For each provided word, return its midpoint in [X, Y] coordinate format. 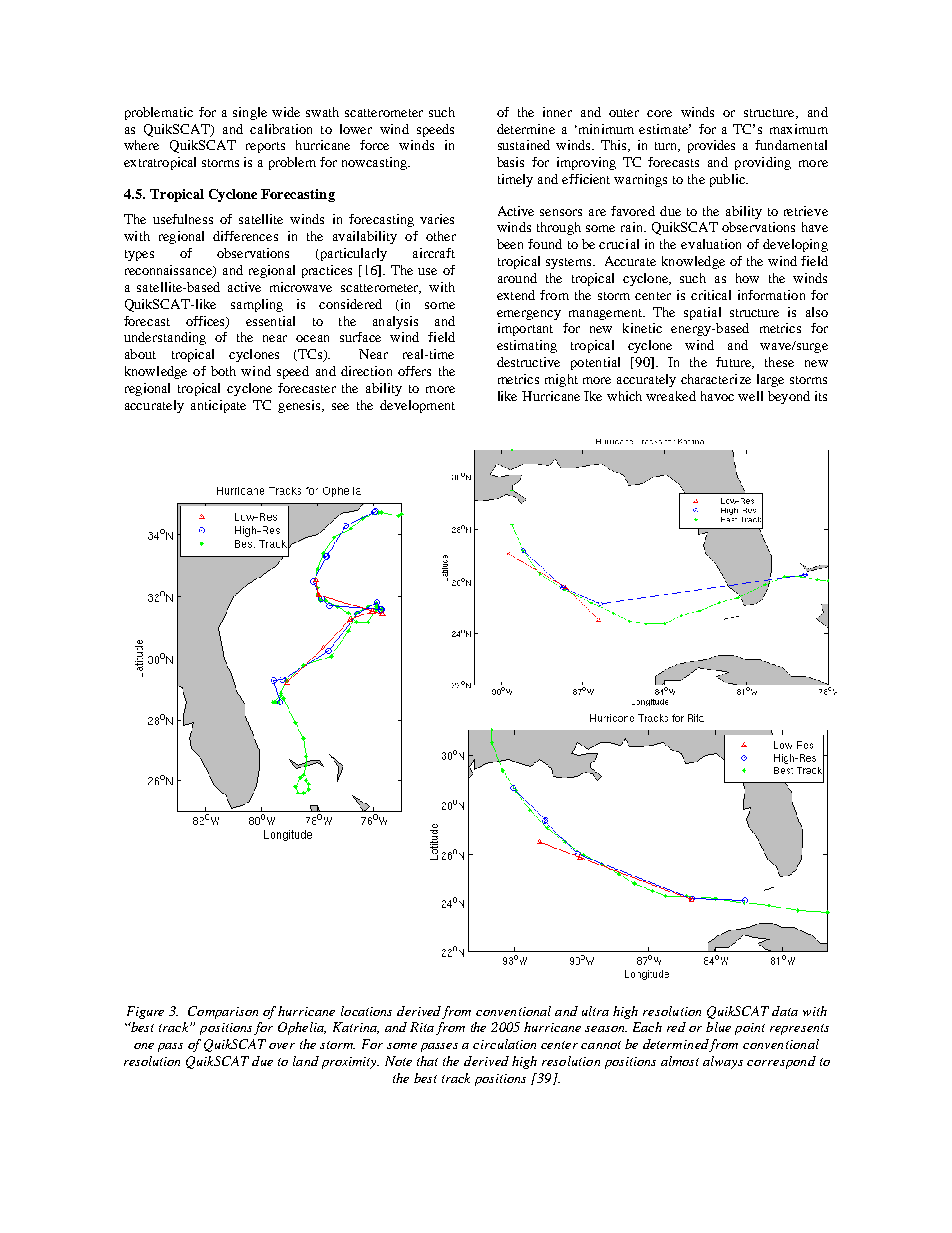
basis [510, 162]
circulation [504, 1044]
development [417, 406]
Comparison [223, 1012]
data [785, 1011]
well [750, 396]
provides [711, 146]
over [282, 1046]
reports [265, 147]
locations [366, 1011]
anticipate [218, 406]
